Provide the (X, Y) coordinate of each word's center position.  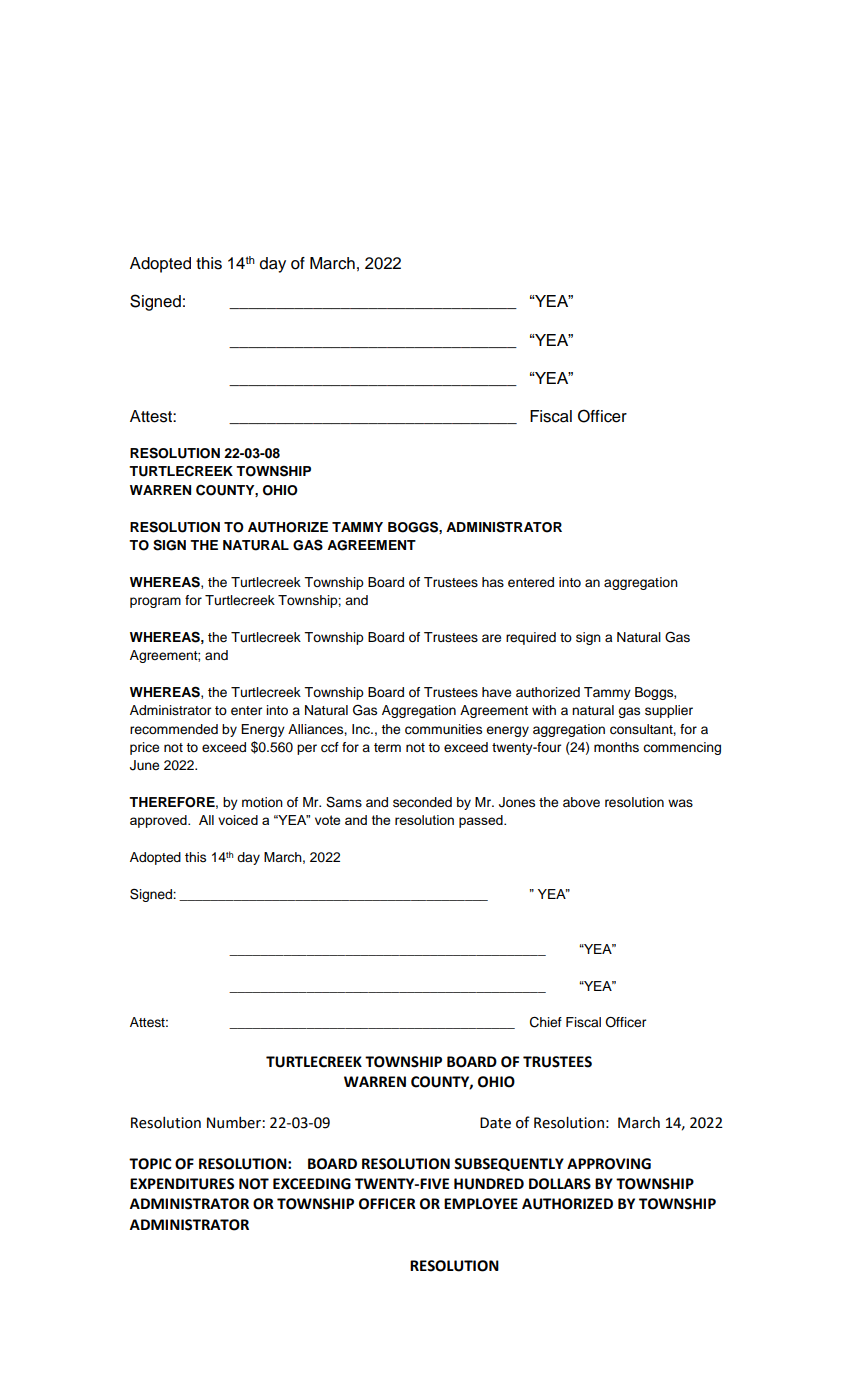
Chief (546, 1022)
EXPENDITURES (182, 1184)
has (493, 582)
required (531, 638)
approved (159, 821)
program (155, 602)
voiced (238, 820)
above (581, 802)
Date (495, 1123)
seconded (422, 802)
